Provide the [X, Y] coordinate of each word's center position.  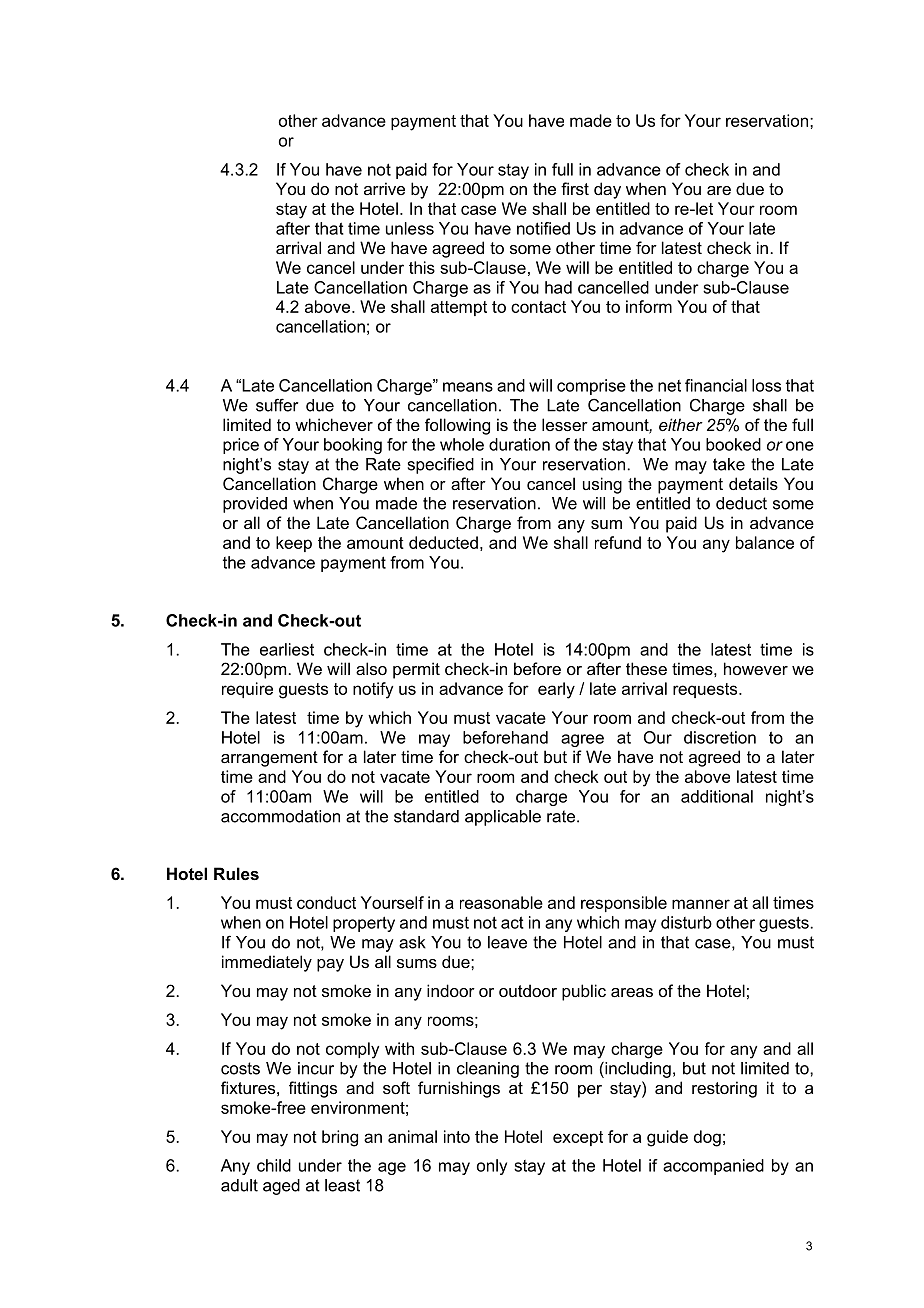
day [607, 190]
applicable [503, 818]
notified [543, 228]
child [274, 1165]
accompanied [713, 1167]
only [492, 1167]
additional [717, 796]
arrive [384, 188]
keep [294, 544]
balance [765, 542]
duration [519, 444]
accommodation [280, 816]
